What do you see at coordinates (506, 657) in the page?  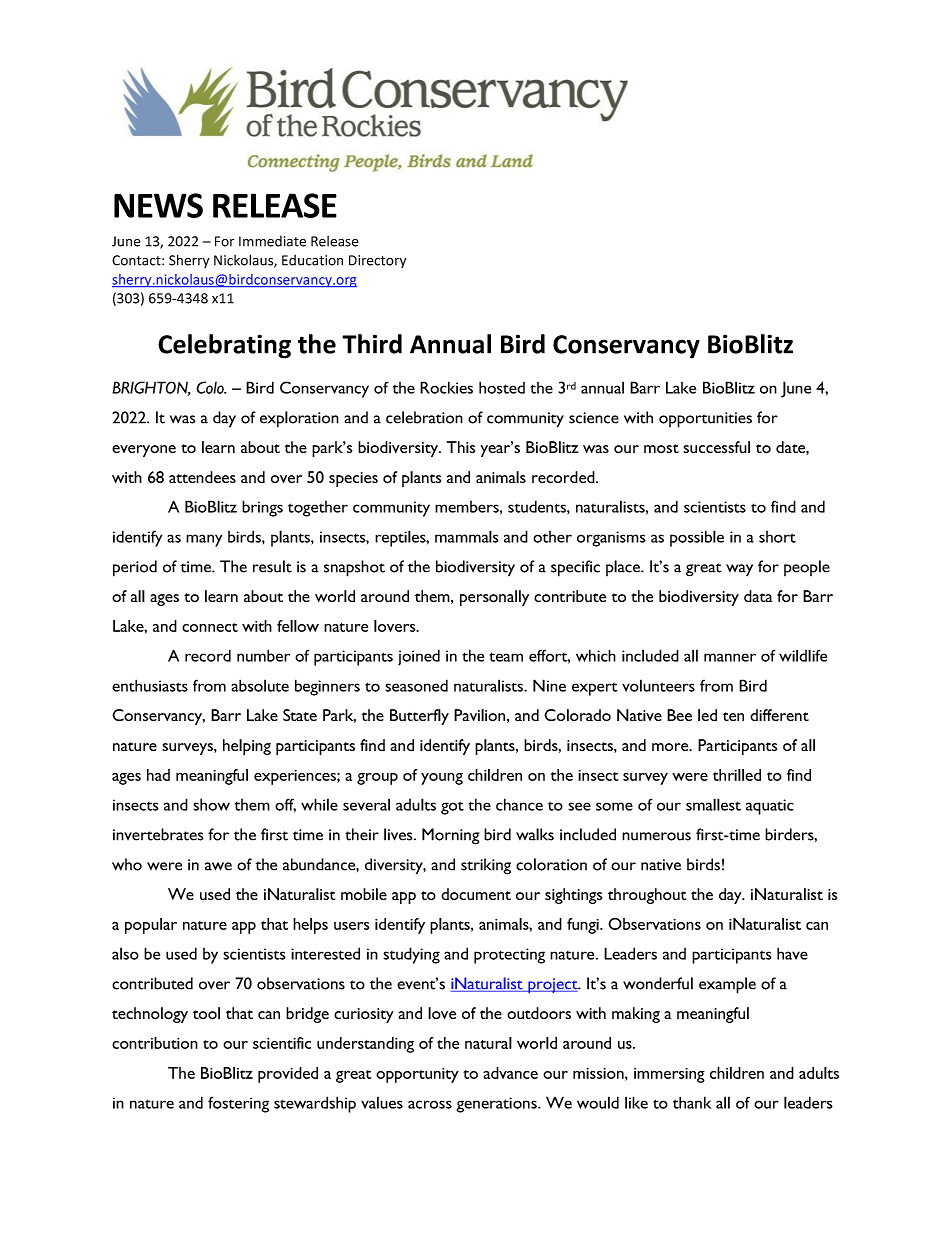 I see `team` at bounding box center [506, 657].
